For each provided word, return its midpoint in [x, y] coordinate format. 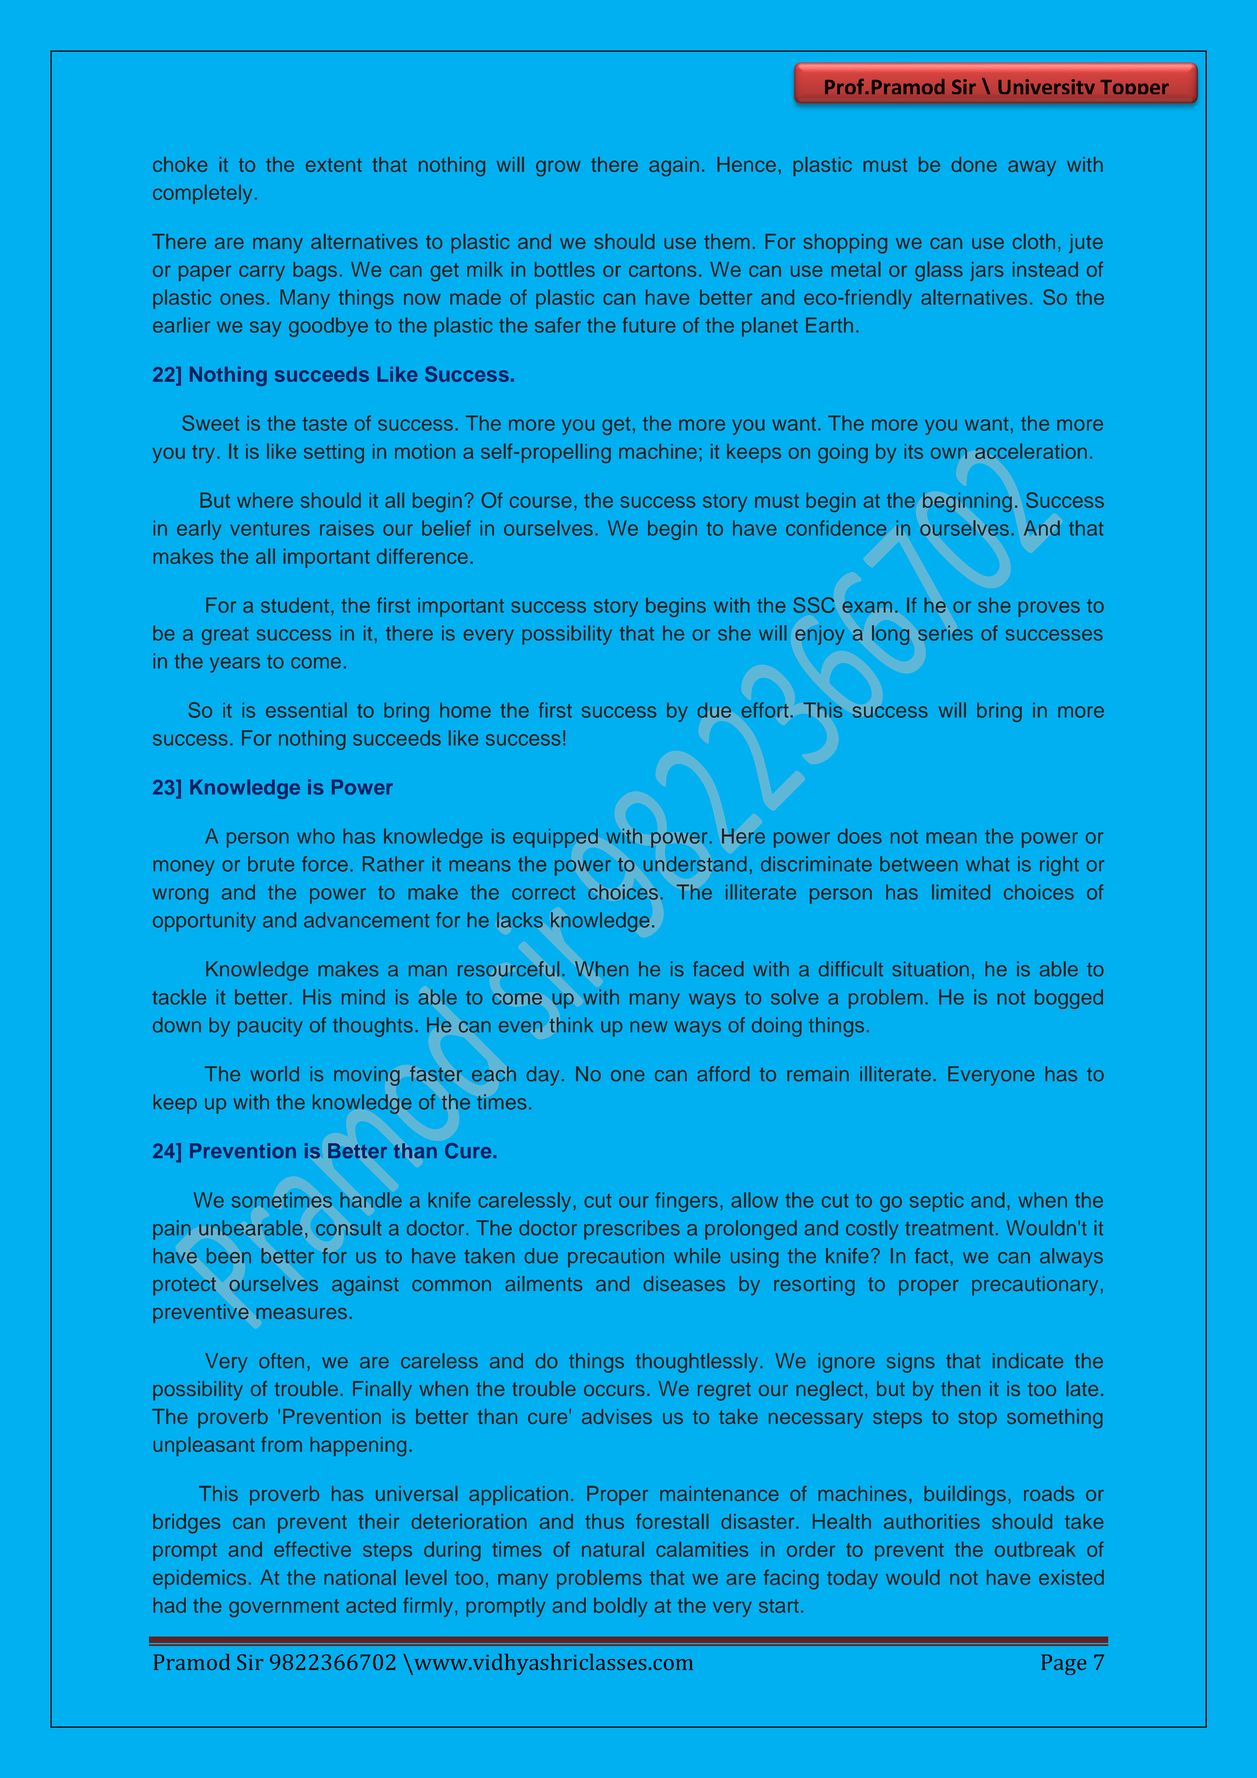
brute [271, 864]
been [229, 1256]
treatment [949, 1229]
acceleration [1031, 451]
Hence [746, 164]
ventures [270, 529]
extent [334, 165]
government [284, 1608]
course [541, 502]
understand [695, 864]
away [1032, 168]
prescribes [632, 1230]
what [988, 864]
